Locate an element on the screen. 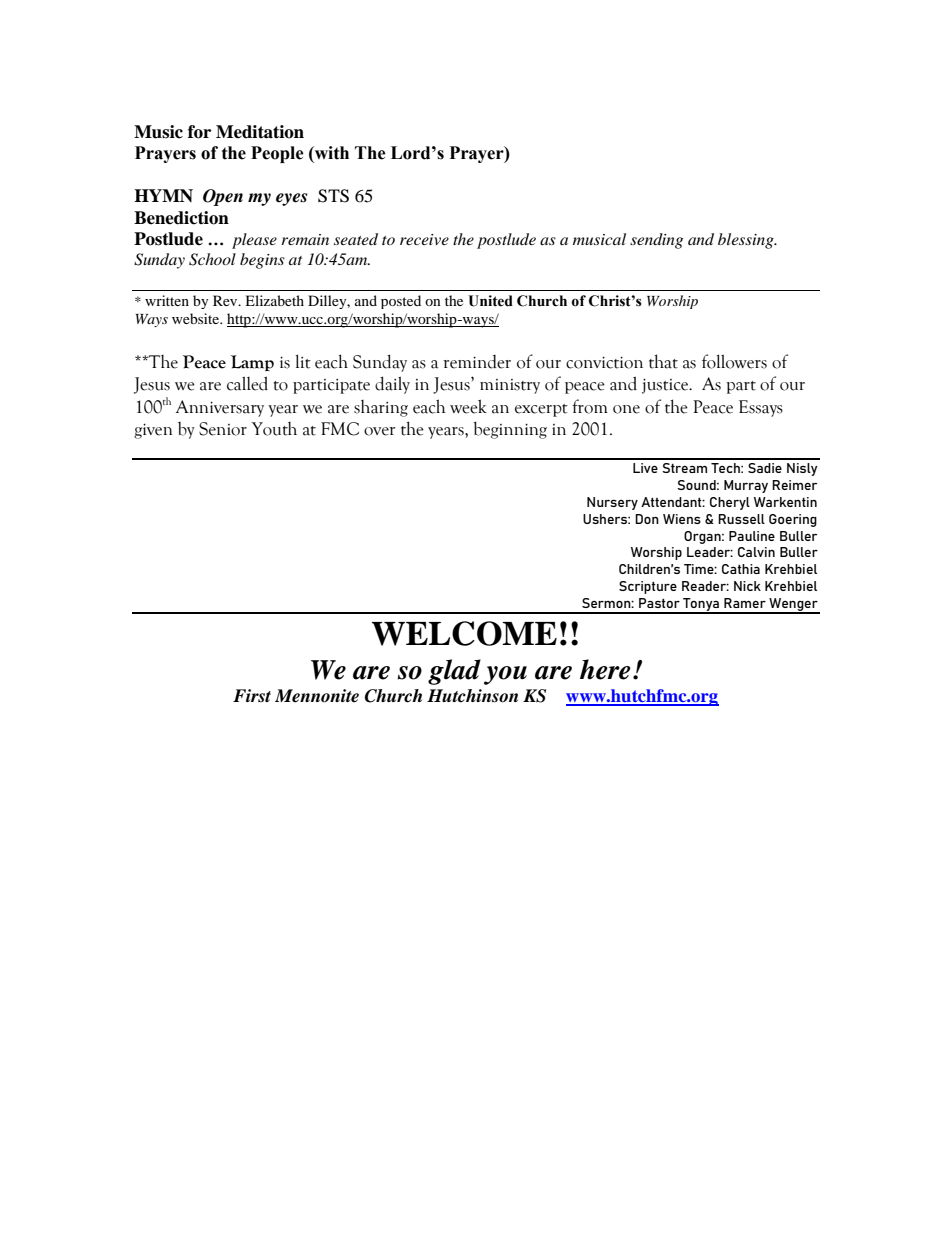  First is located at coordinates (252, 695).
